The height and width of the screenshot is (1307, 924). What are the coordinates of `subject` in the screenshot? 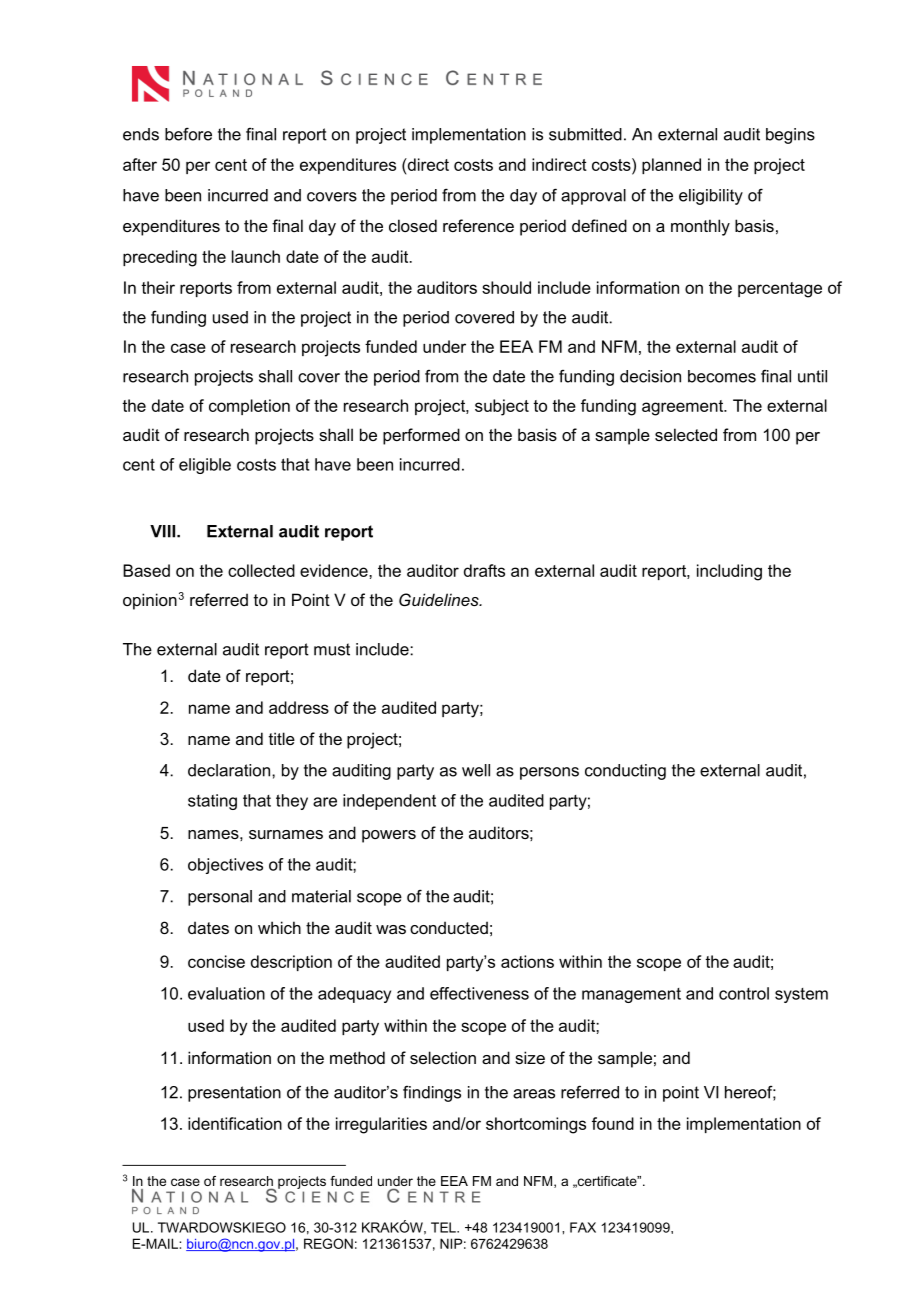 It's located at (502, 407).
